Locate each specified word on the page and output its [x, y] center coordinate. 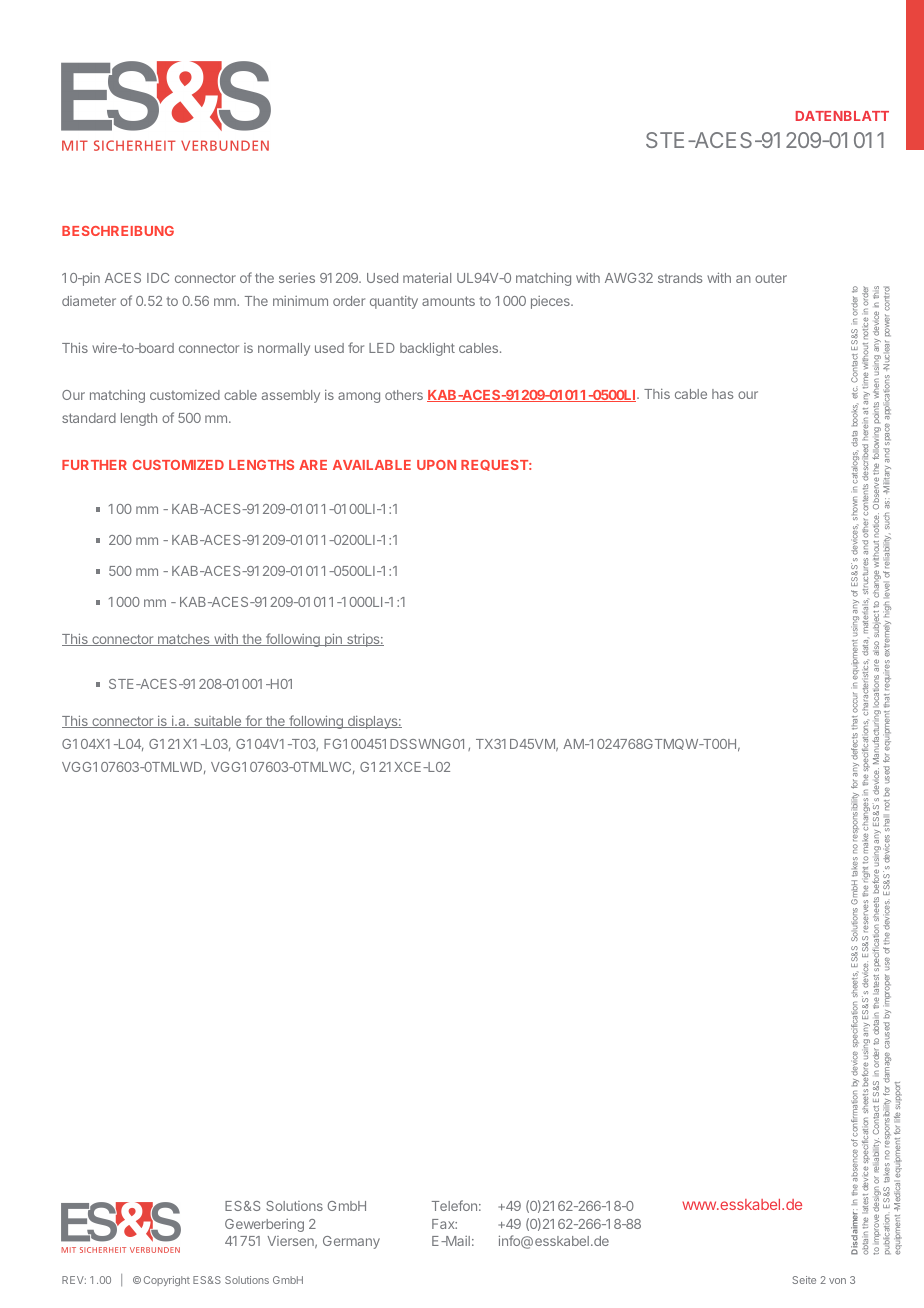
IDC [158, 278]
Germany [351, 1242]
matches [184, 640]
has [722, 394]
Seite [804, 1280]
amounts [448, 301]
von [837, 1281]
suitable [218, 722]
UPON [436, 465]
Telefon [454, 1205]
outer [771, 278]
